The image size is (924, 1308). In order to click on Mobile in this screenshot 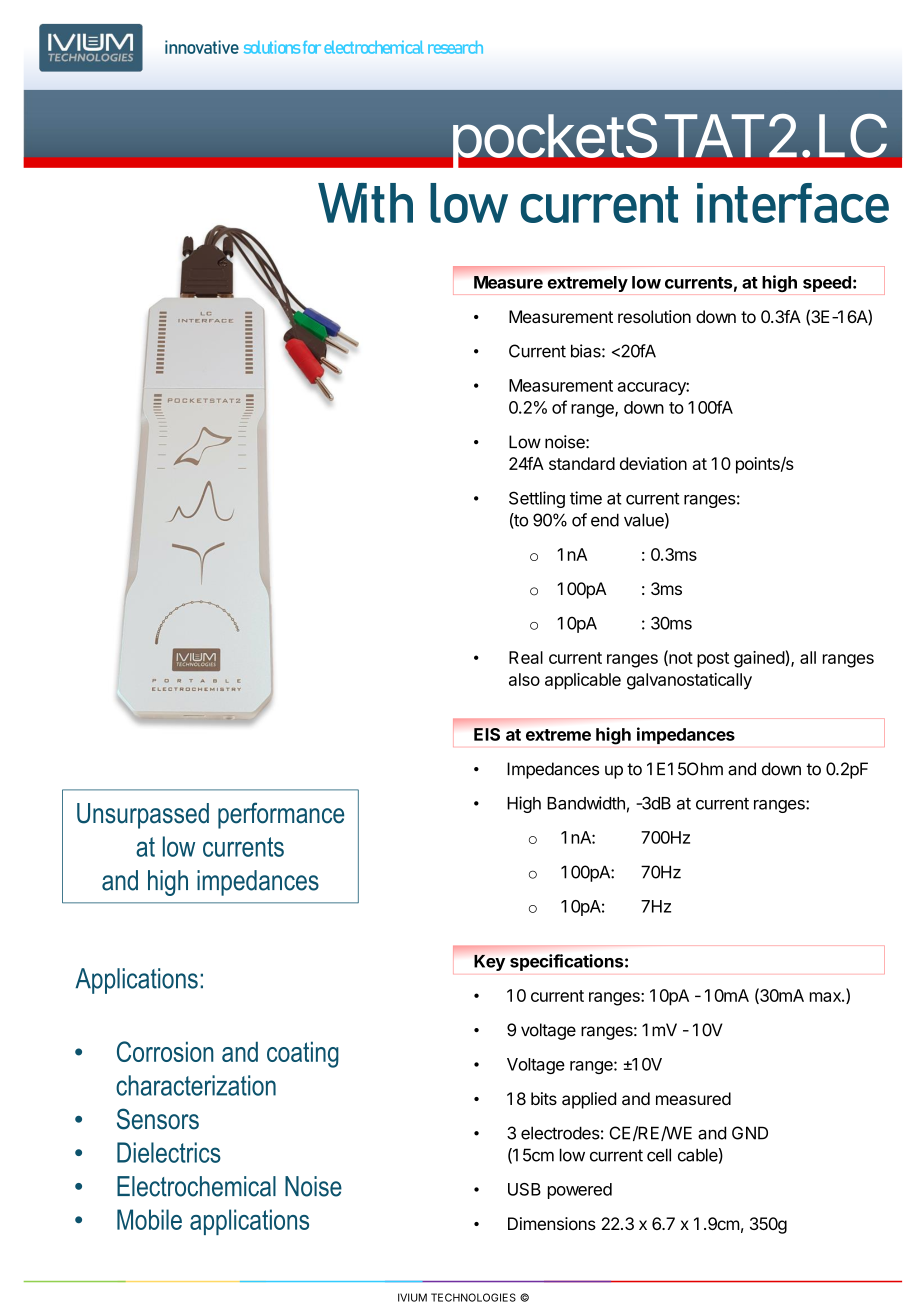, I will do `click(149, 1219)`.
